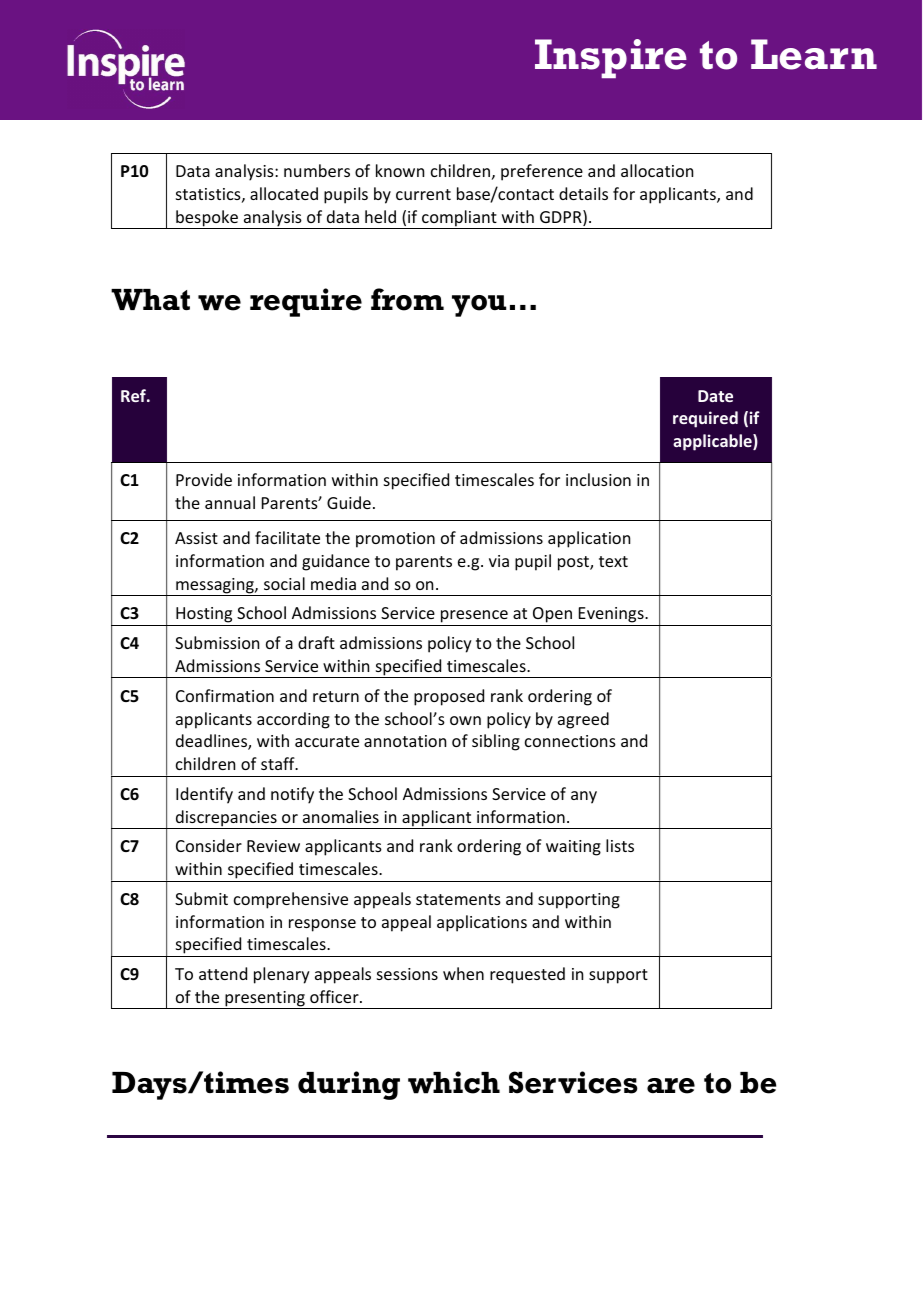 The height and width of the screenshot is (1308, 924). Describe the element at coordinates (814, 54) in the screenshot. I see `Learn` at that location.
